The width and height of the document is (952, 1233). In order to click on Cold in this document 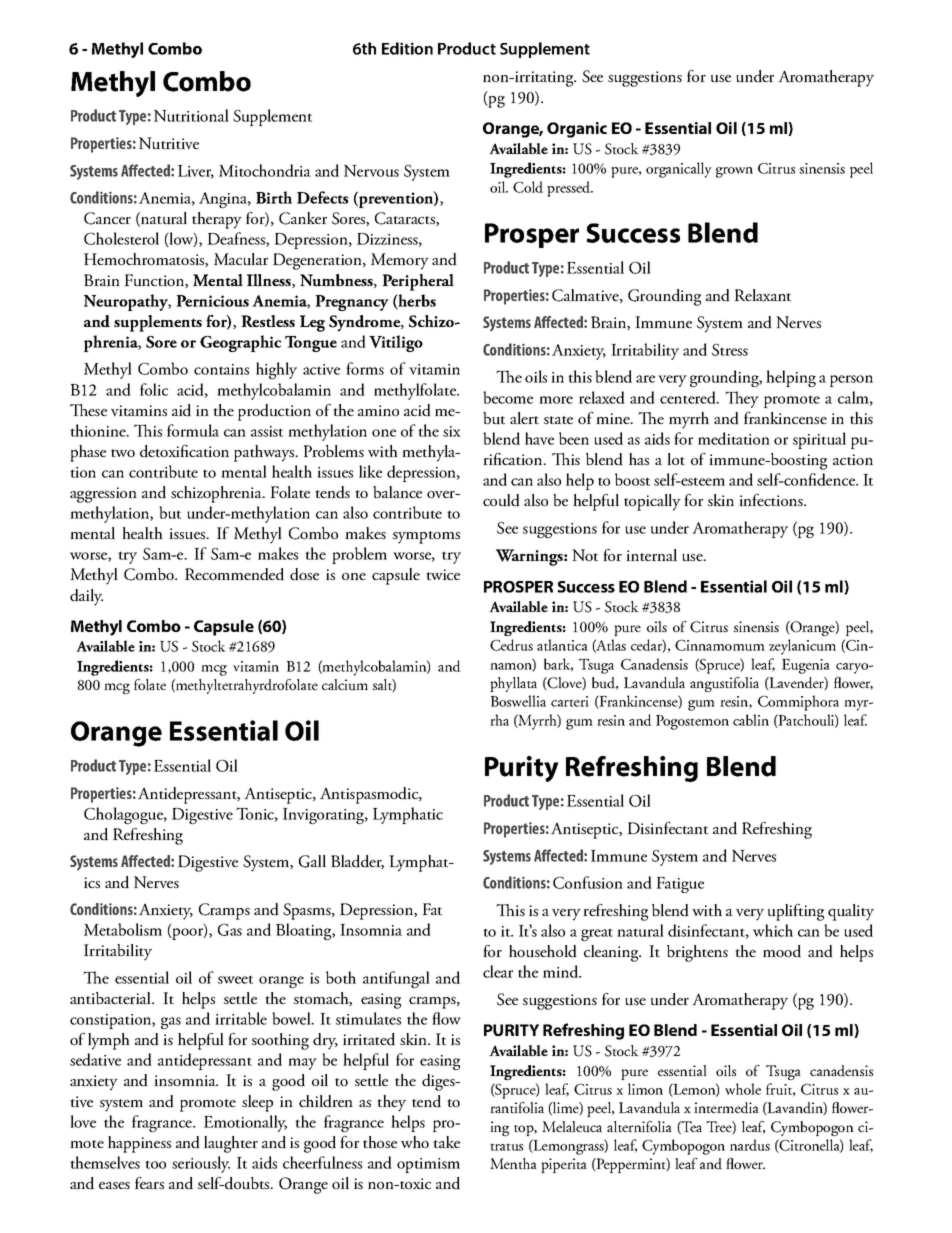, I will do `click(528, 187)`.
